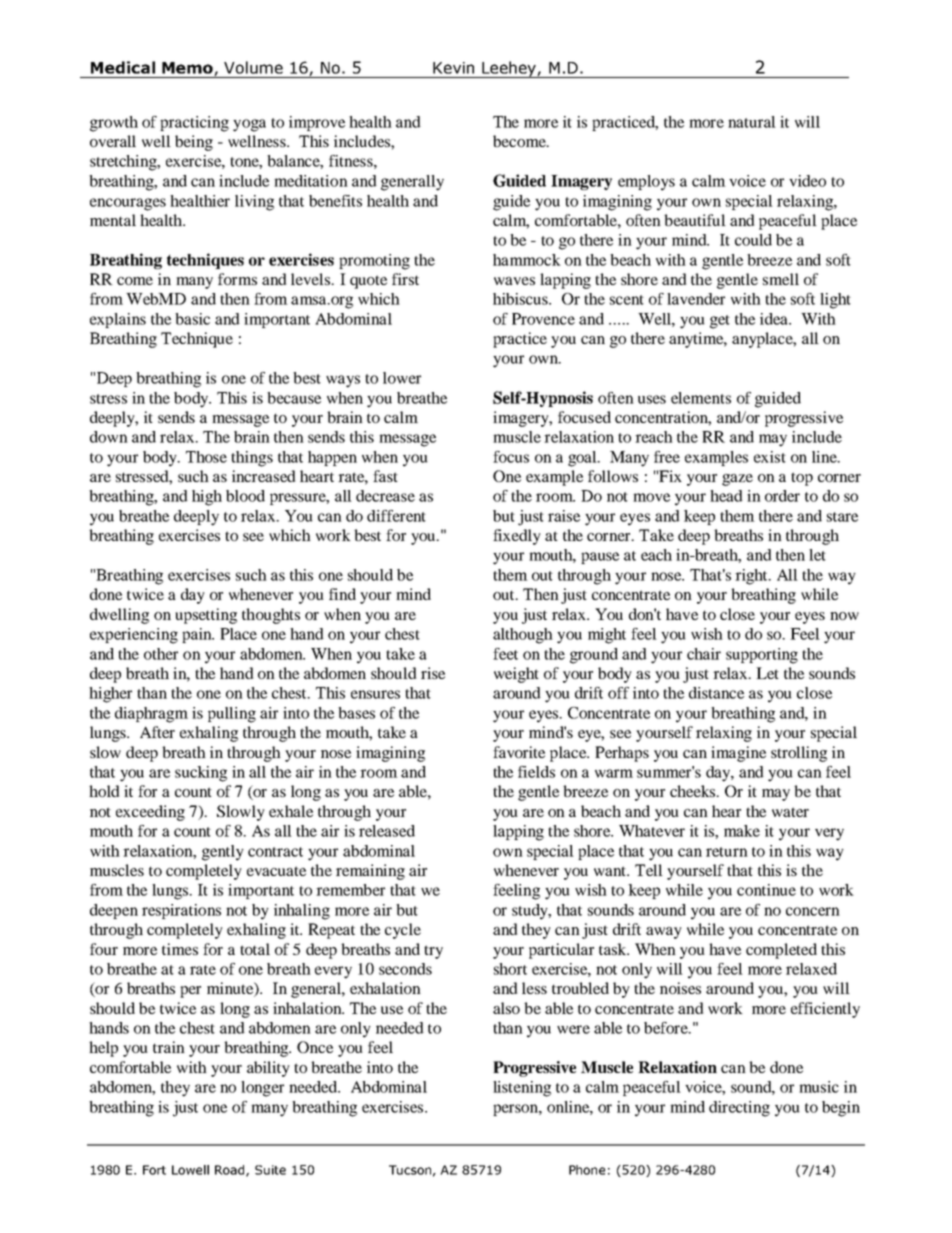 The image size is (952, 1233). Describe the element at coordinates (453, 68) in the image. I see `Kevin` at that location.
